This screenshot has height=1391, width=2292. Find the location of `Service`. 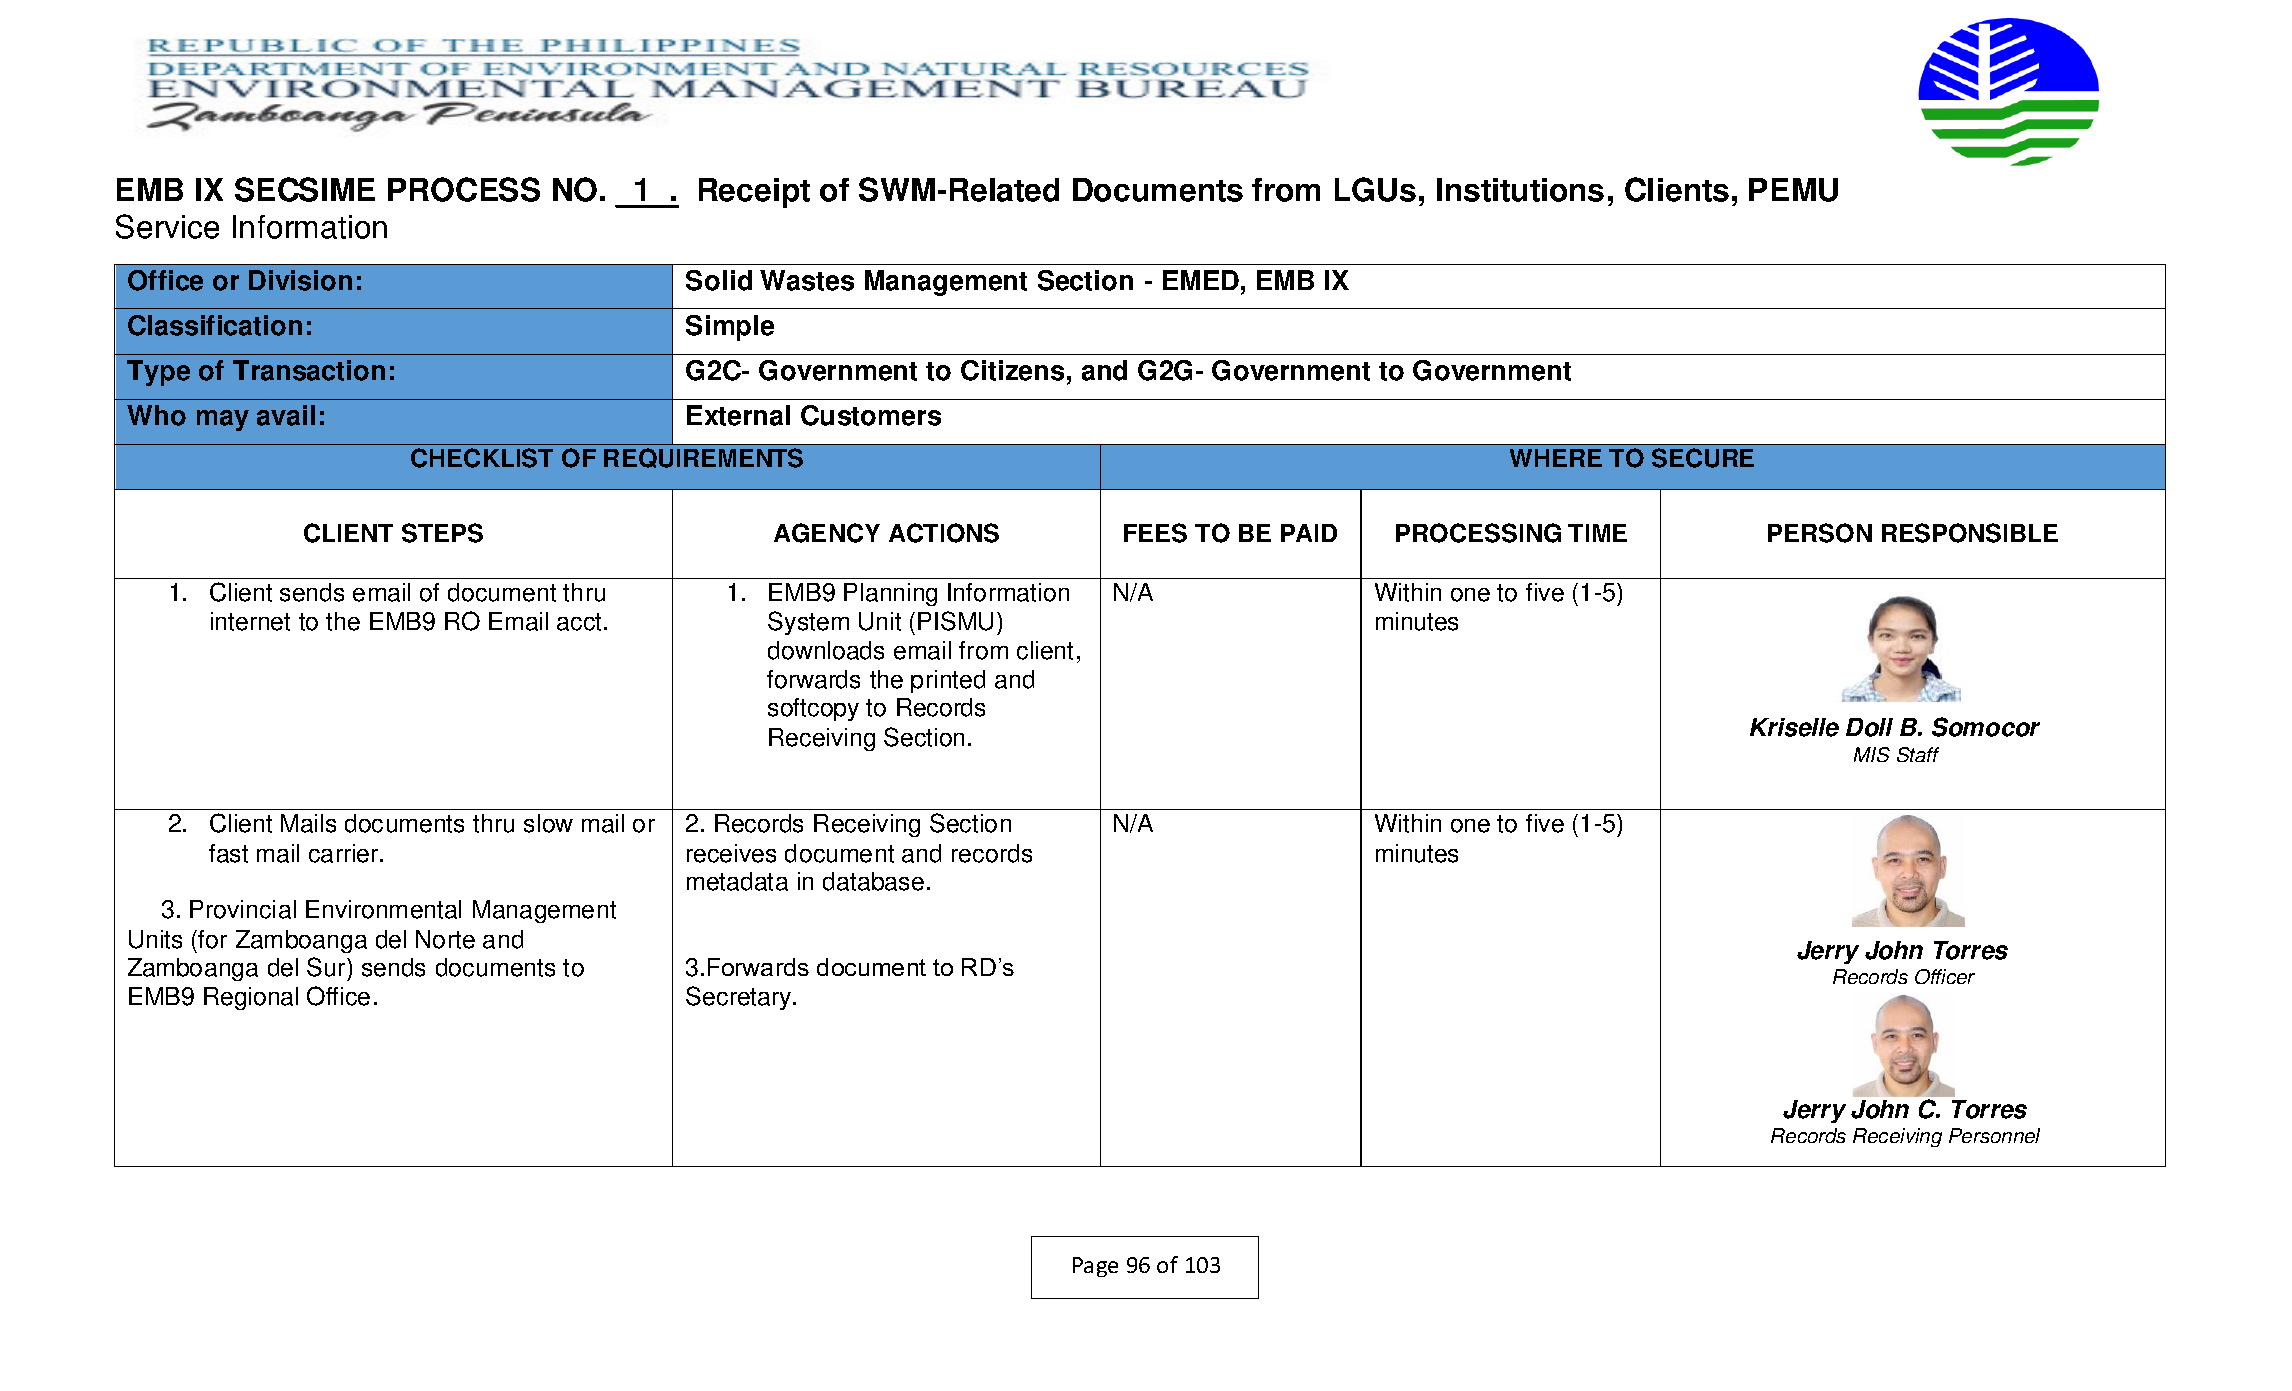

Service is located at coordinates (167, 226).
